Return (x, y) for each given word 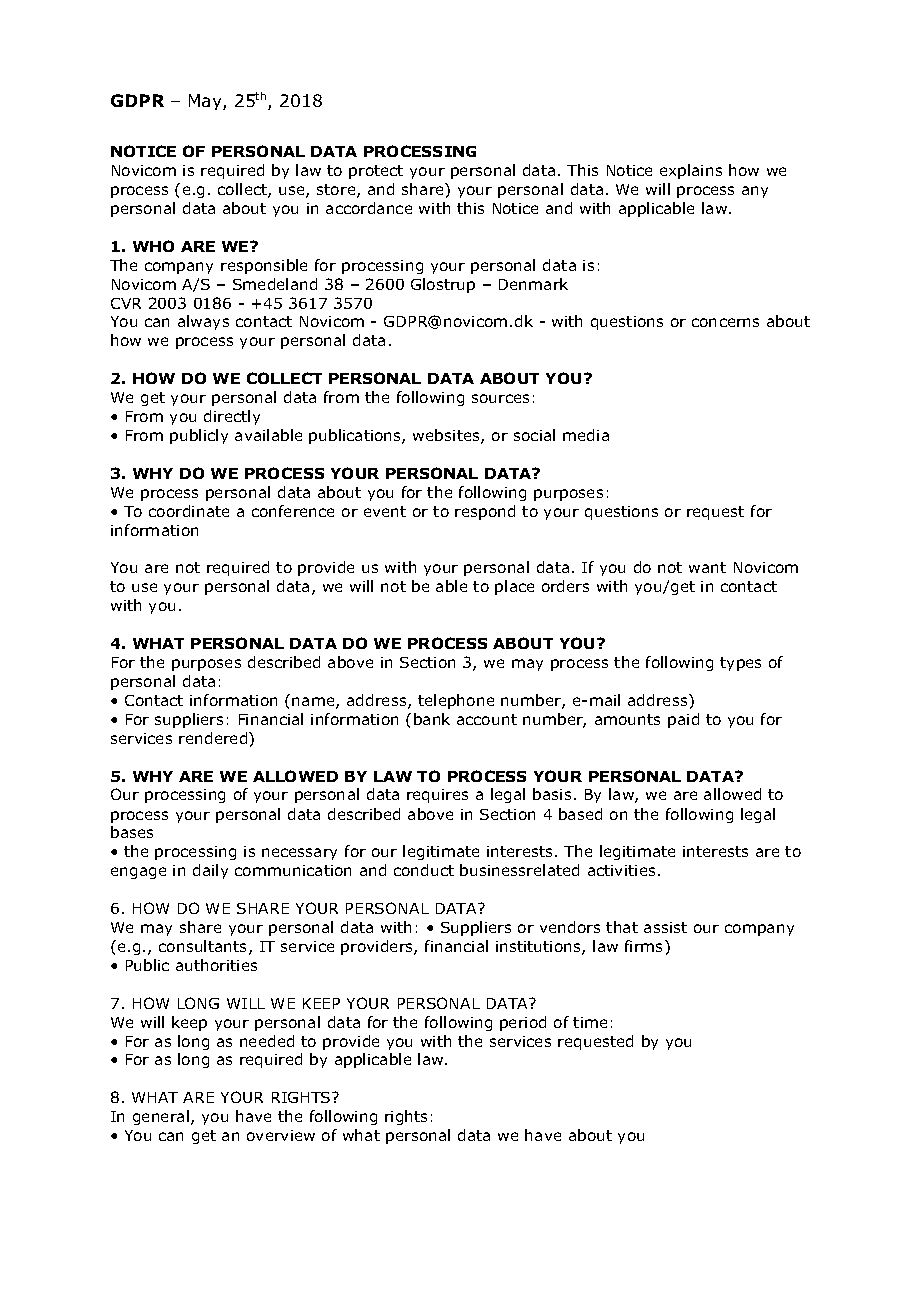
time (590, 1022)
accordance (369, 208)
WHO (153, 246)
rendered (214, 738)
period (523, 1023)
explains (691, 171)
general (161, 1117)
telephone (456, 701)
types (740, 664)
